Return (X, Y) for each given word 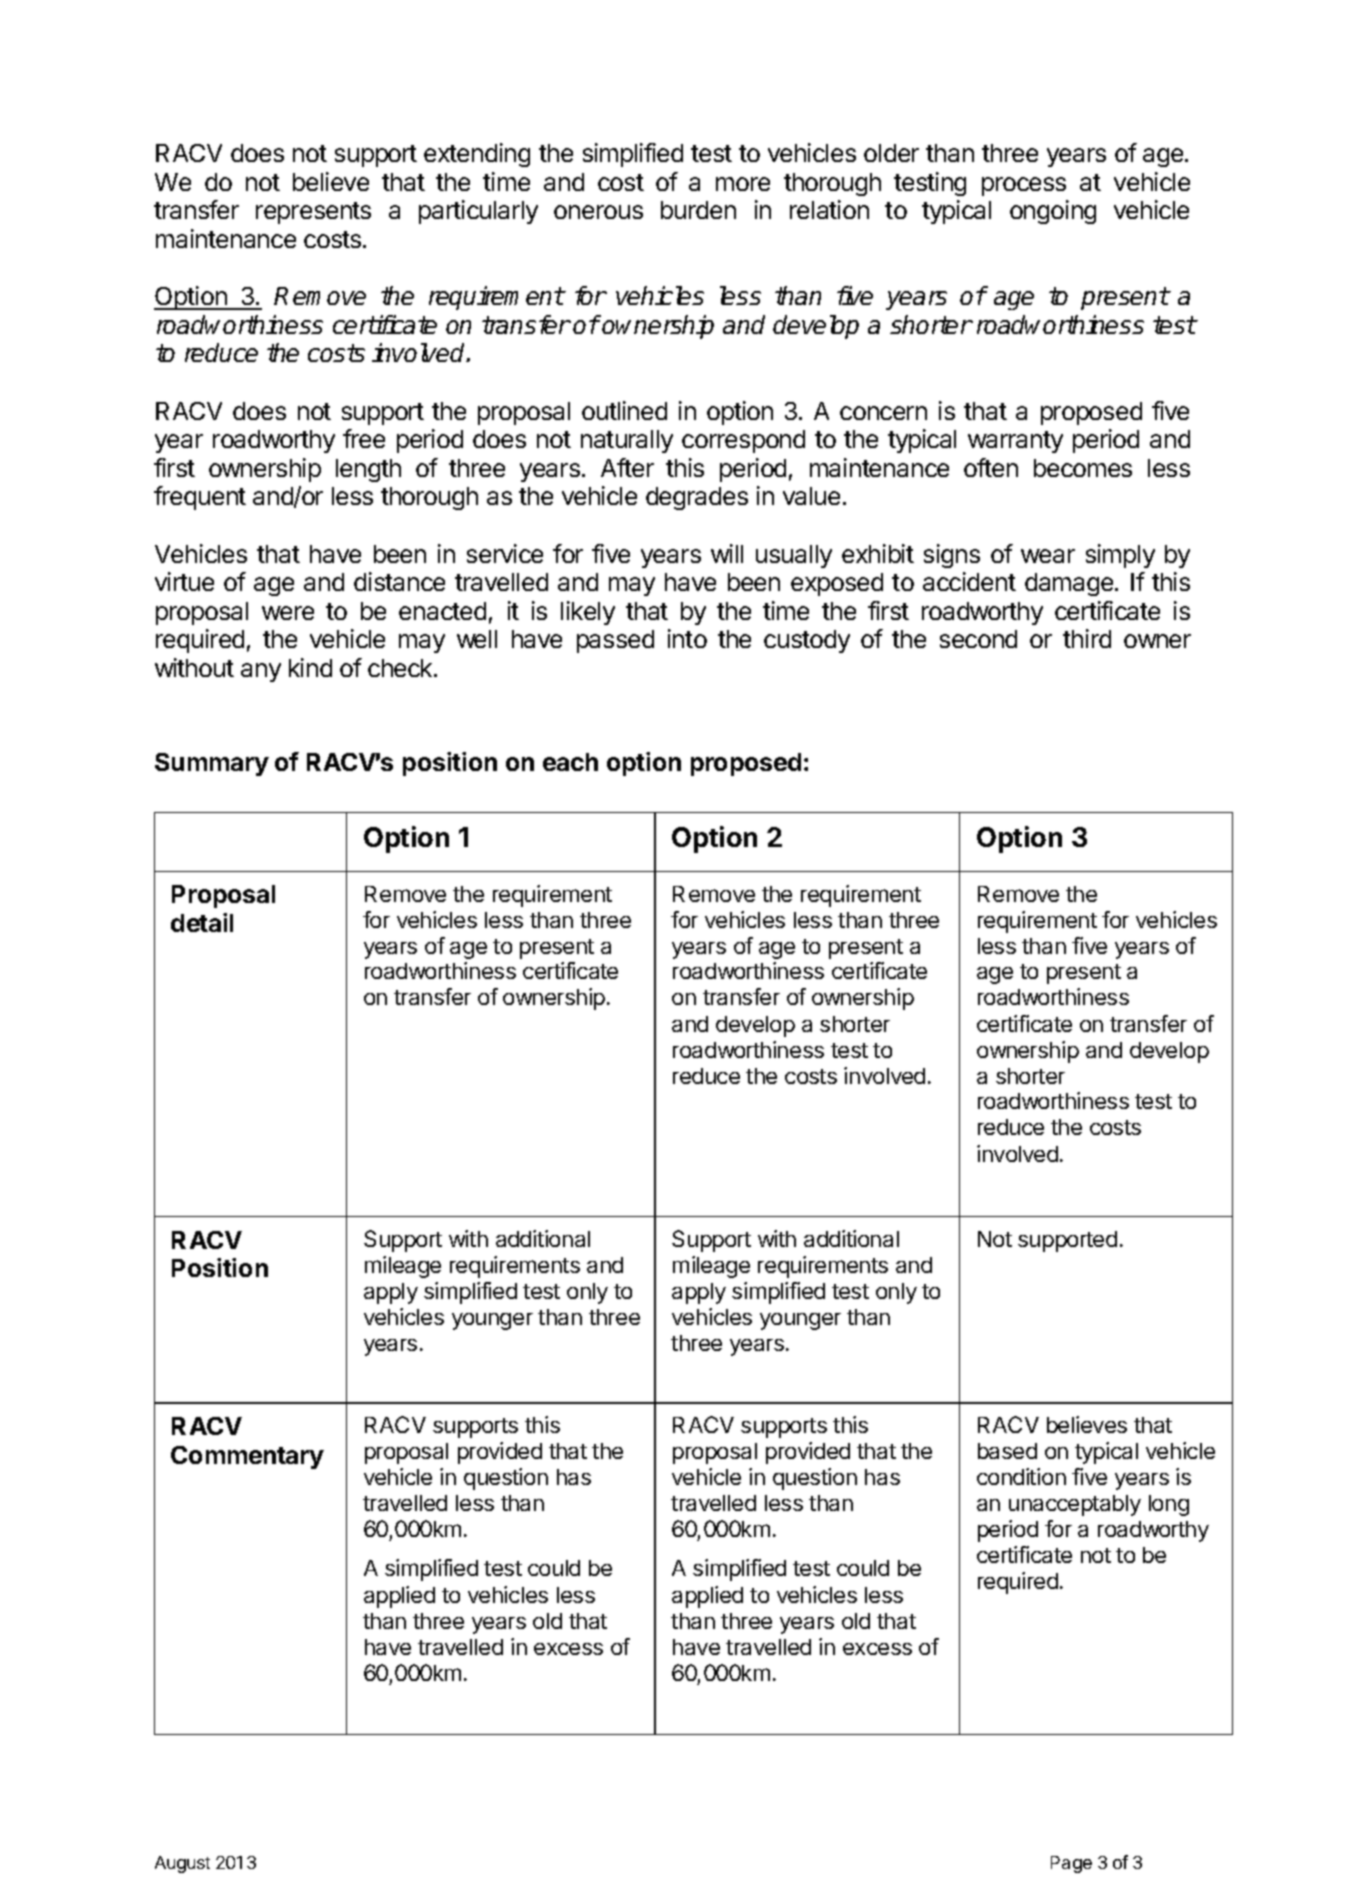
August (182, 1864)
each (570, 762)
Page (1071, 1864)
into (687, 638)
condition (1021, 1476)
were (288, 613)
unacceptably (1075, 1505)
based (1007, 1451)
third (1087, 638)
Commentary (247, 1457)
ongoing (1053, 212)
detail (202, 922)
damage (1070, 584)
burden (698, 210)
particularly (478, 212)
